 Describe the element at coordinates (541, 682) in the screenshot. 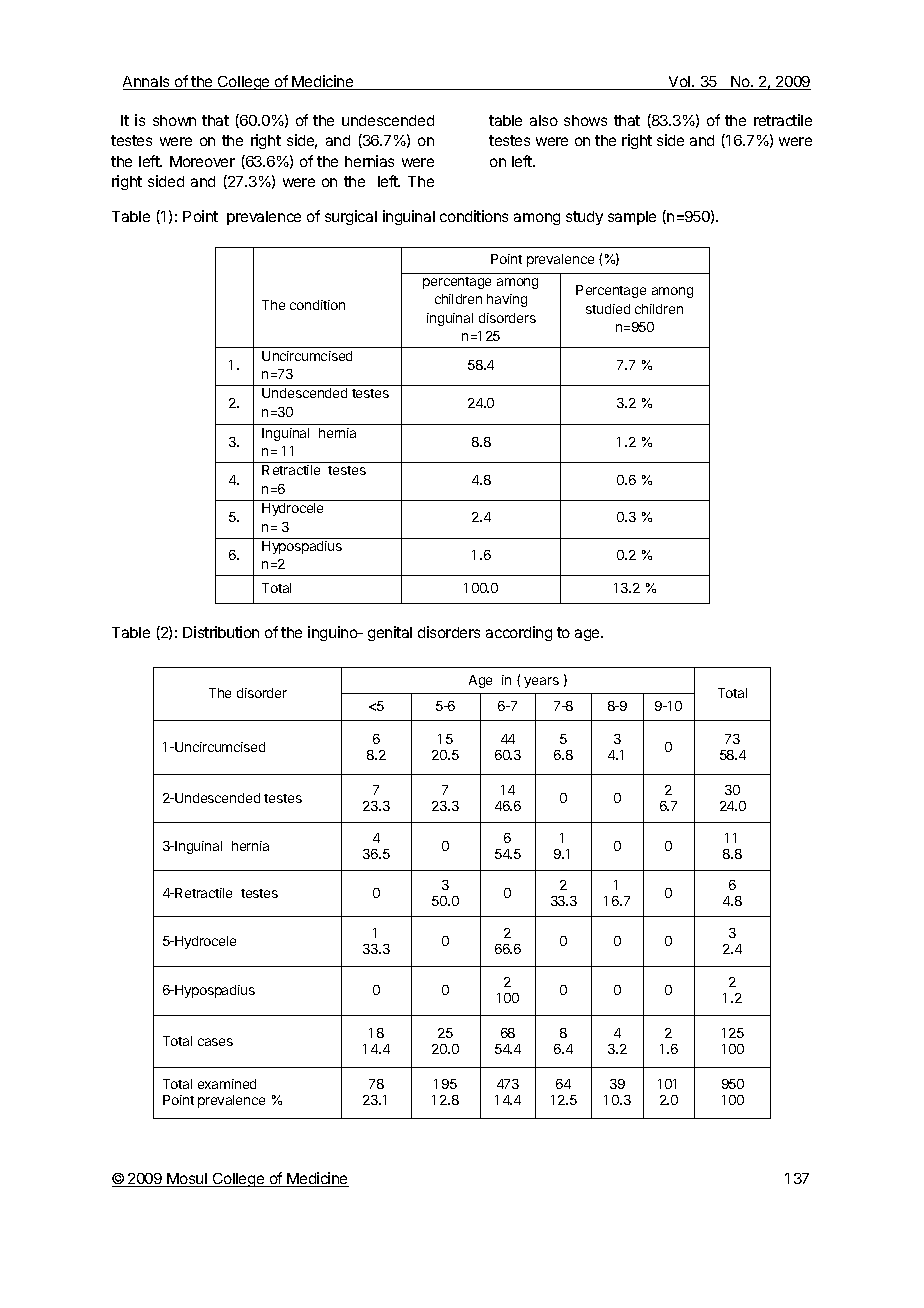

I see `years` at that location.
